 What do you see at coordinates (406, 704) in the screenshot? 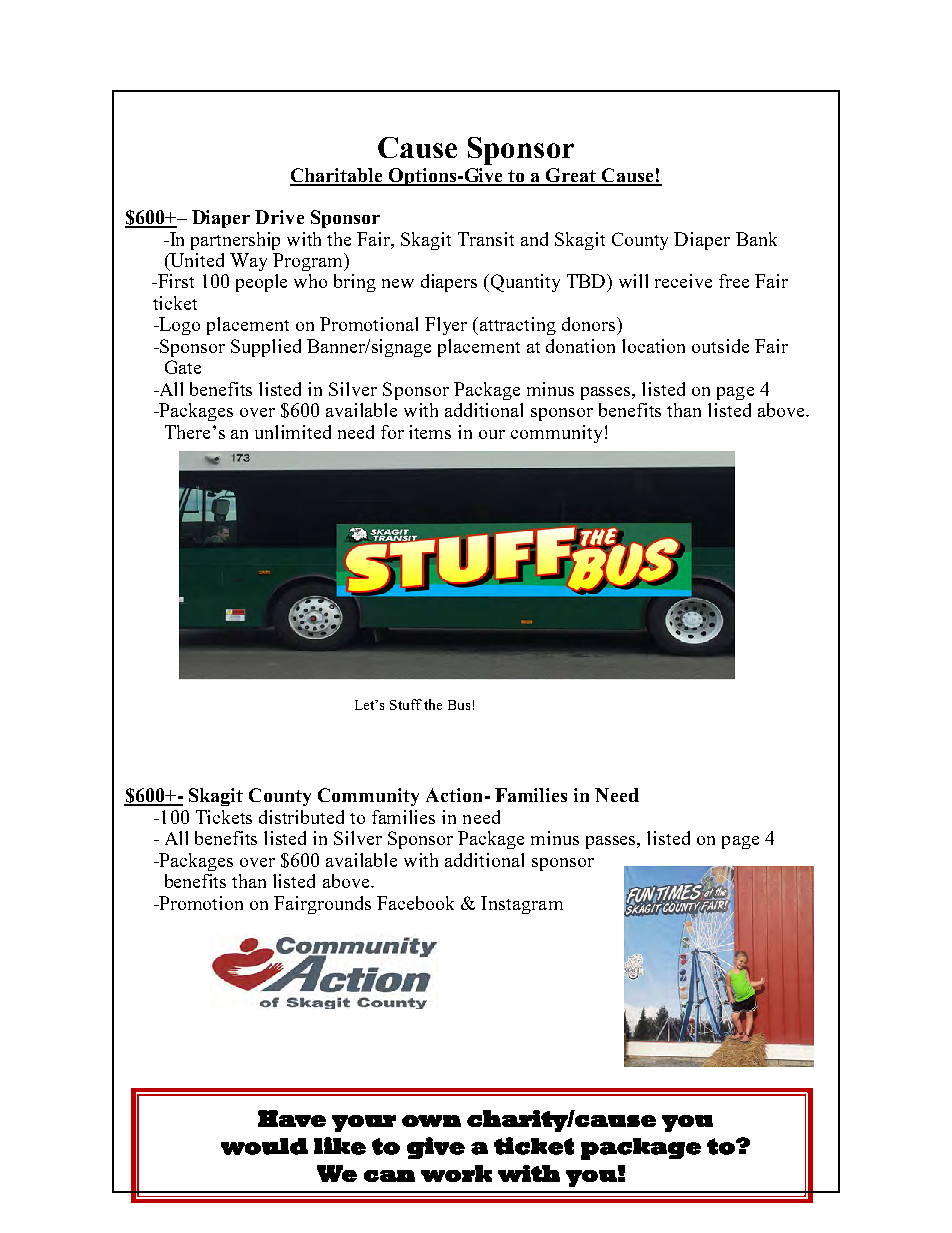
I see `Stuff` at bounding box center [406, 704].
